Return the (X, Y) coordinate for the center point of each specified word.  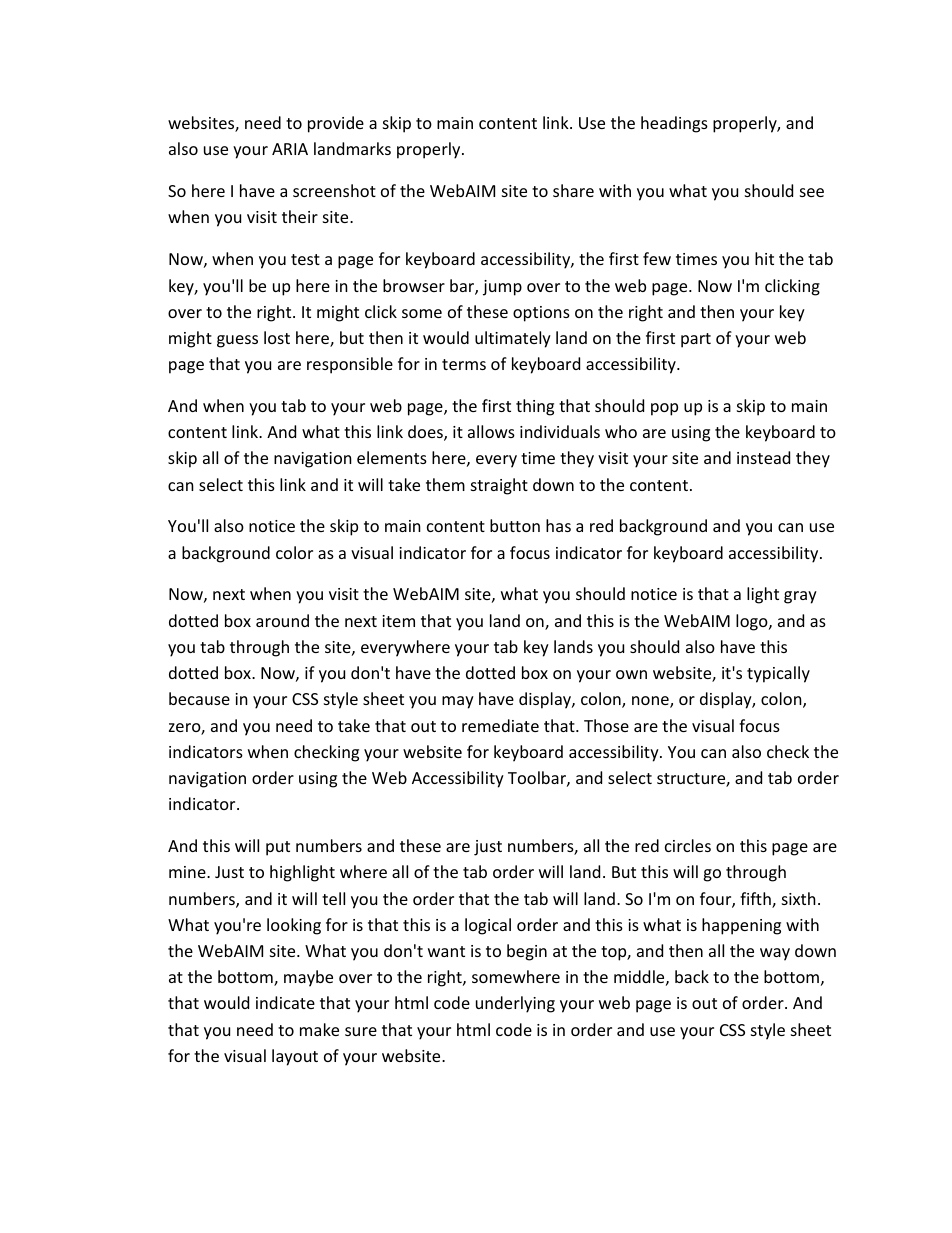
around (282, 620)
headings (674, 124)
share (573, 190)
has (558, 525)
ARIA (290, 149)
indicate (285, 1002)
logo (753, 622)
